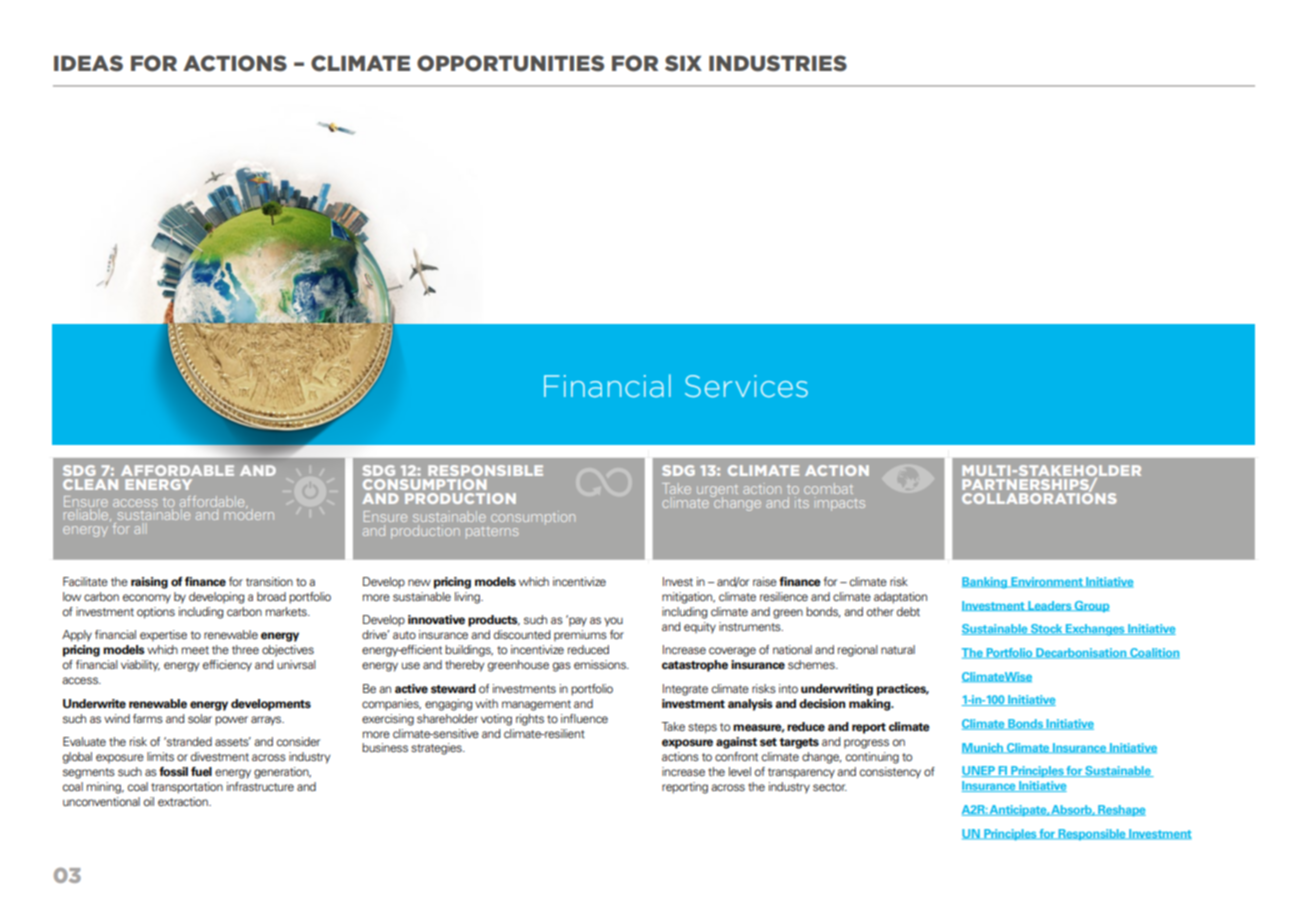  I want to click on options, so click(156, 613).
